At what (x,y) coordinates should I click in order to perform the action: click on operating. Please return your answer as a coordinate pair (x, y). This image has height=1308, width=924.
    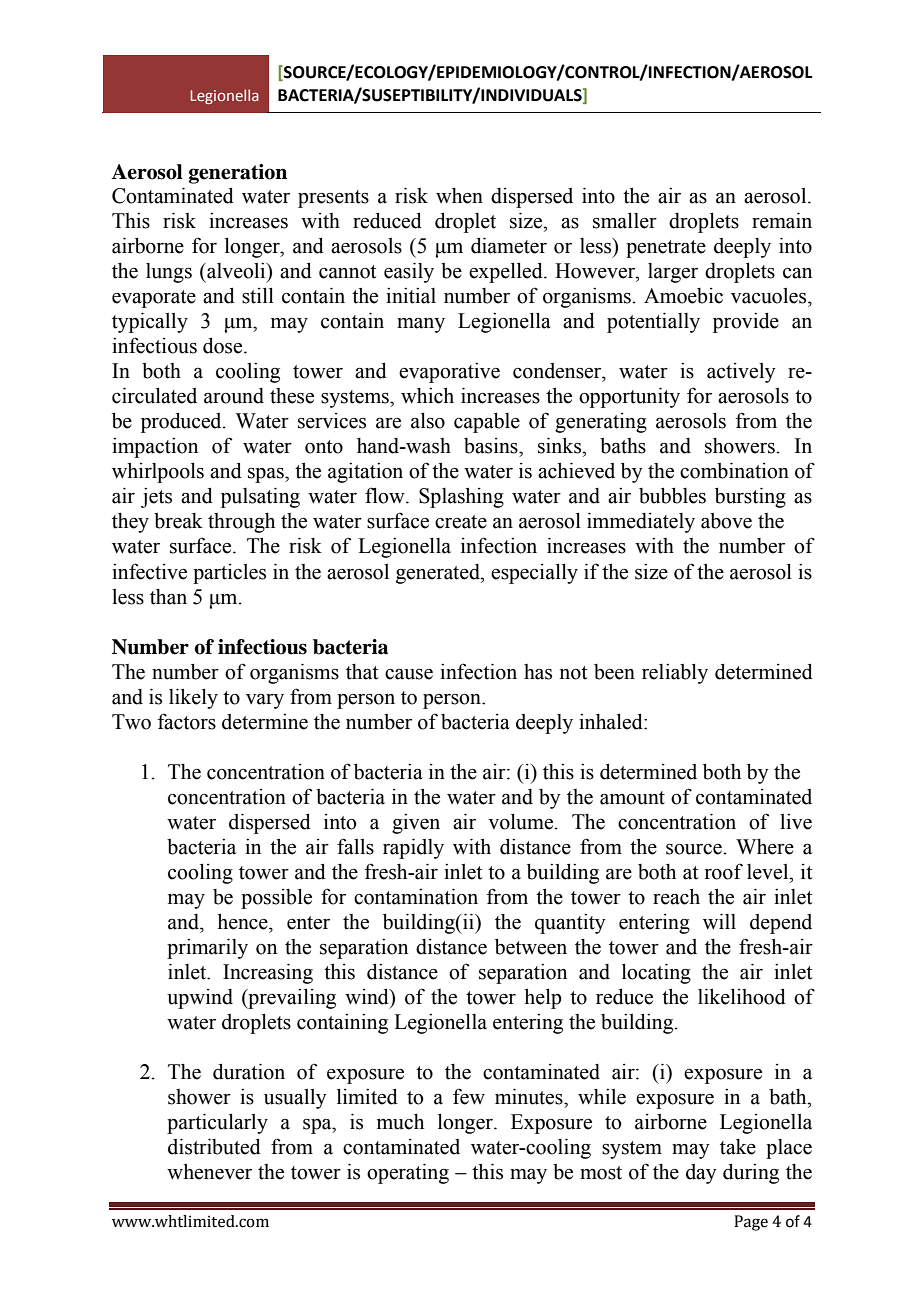
    Looking at the image, I should click on (408, 1173).
